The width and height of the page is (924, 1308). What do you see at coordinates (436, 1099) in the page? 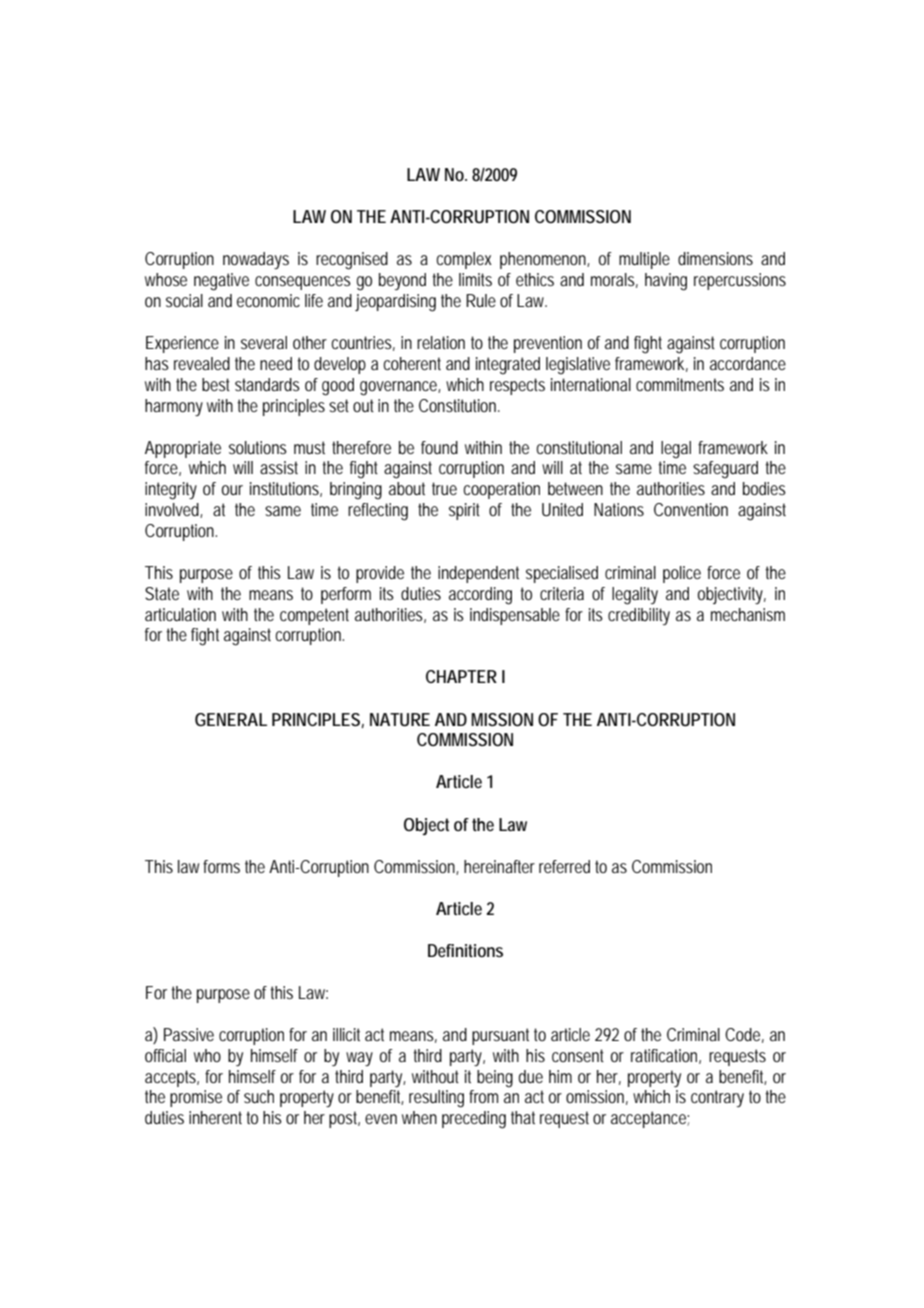
I see `resulting` at bounding box center [436, 1099].
